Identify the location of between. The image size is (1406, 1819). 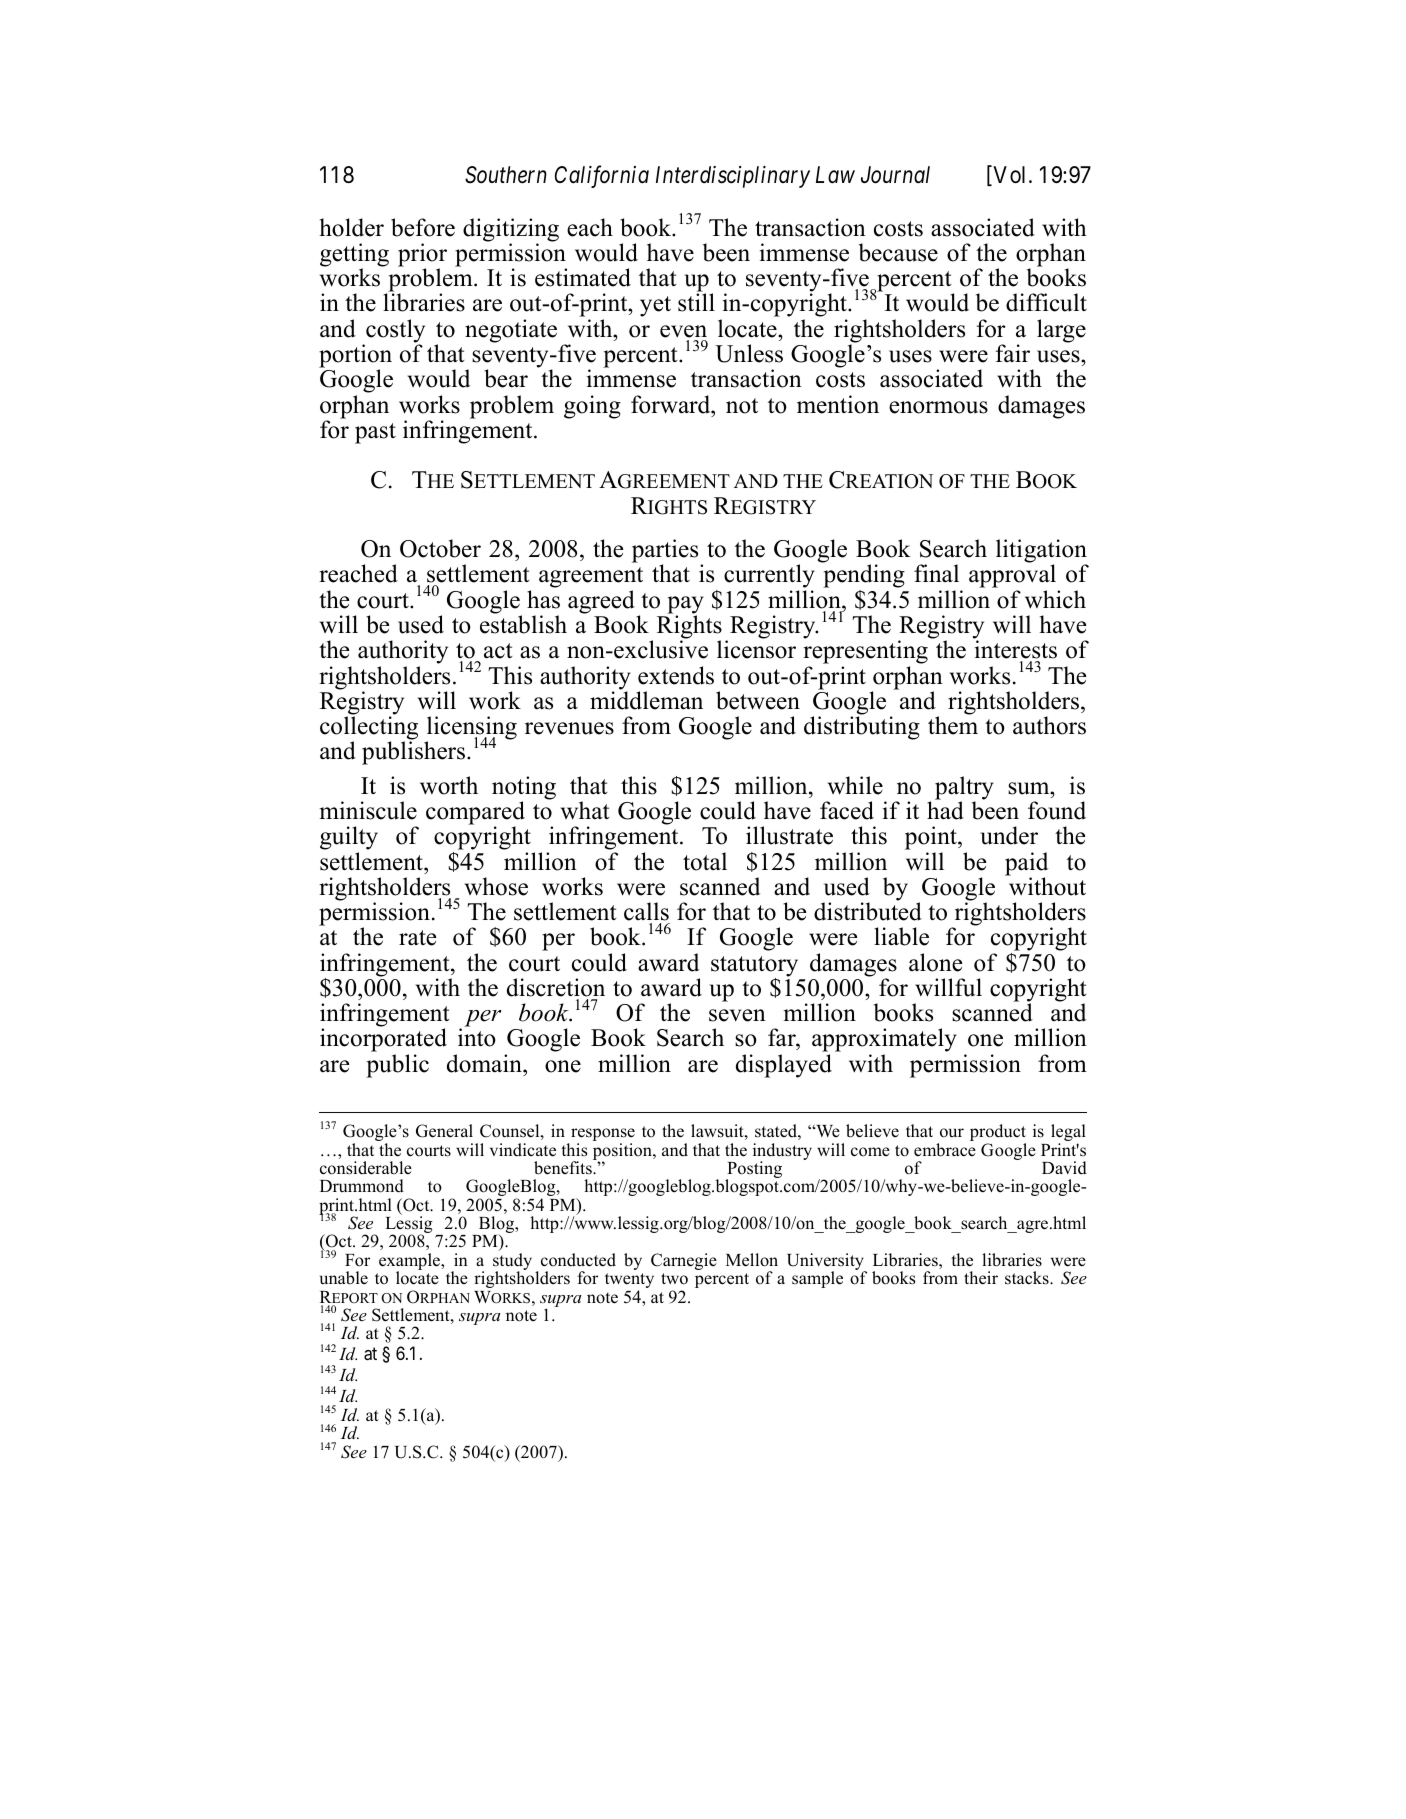
(758, 700).
